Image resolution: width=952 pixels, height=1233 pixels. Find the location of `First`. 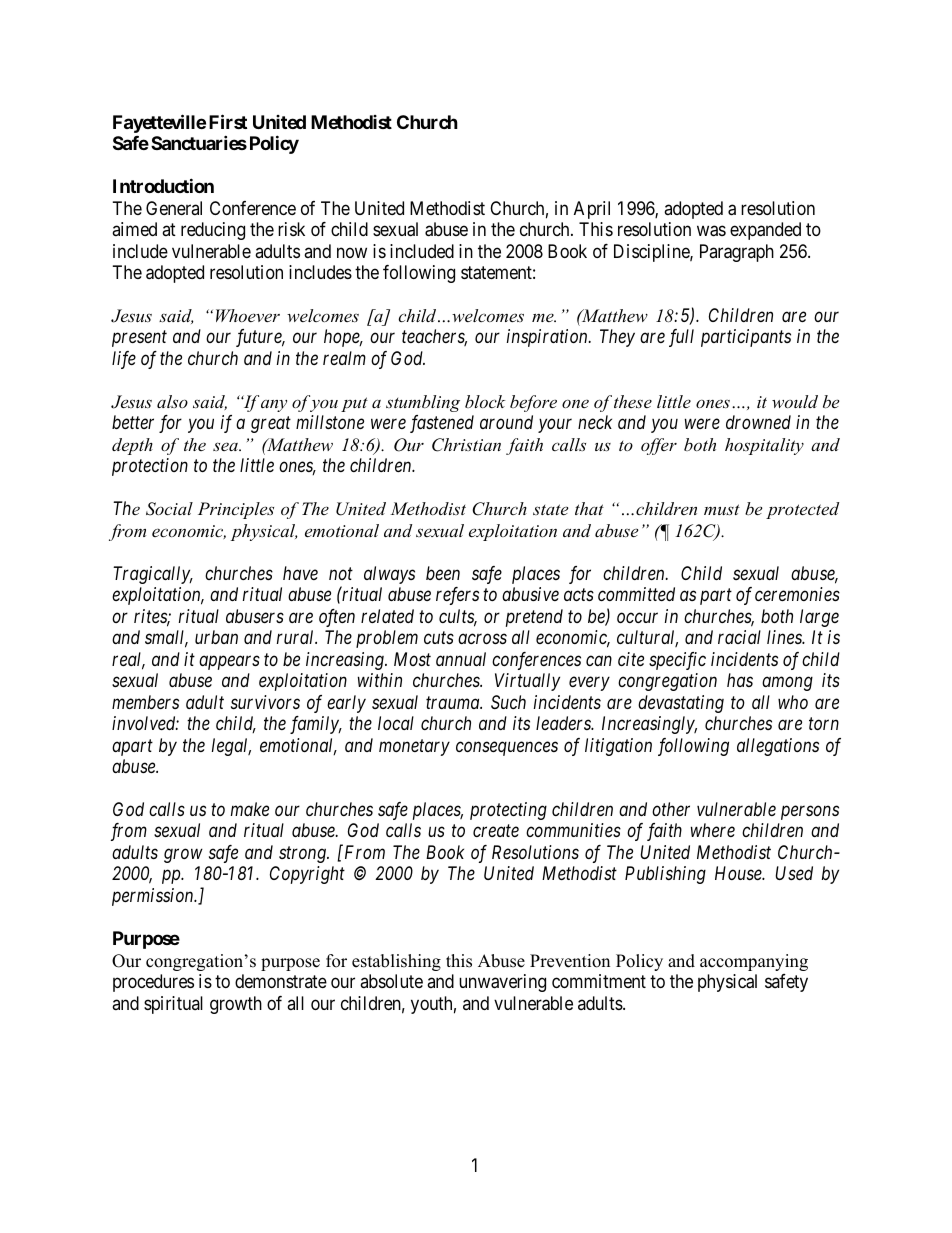

First is located at coordinates (228, 121).
